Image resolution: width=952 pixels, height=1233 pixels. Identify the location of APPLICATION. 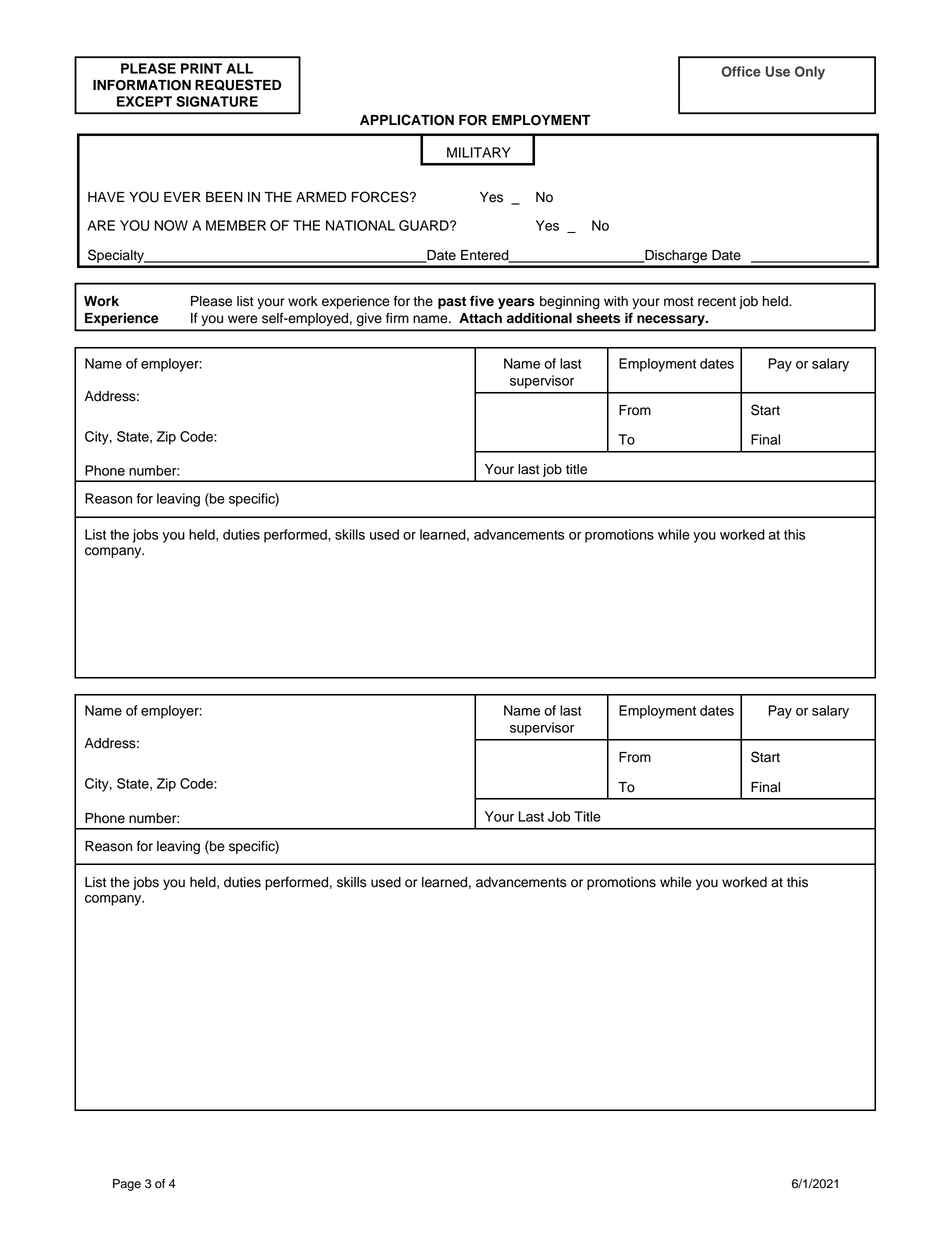
(407, 120).
